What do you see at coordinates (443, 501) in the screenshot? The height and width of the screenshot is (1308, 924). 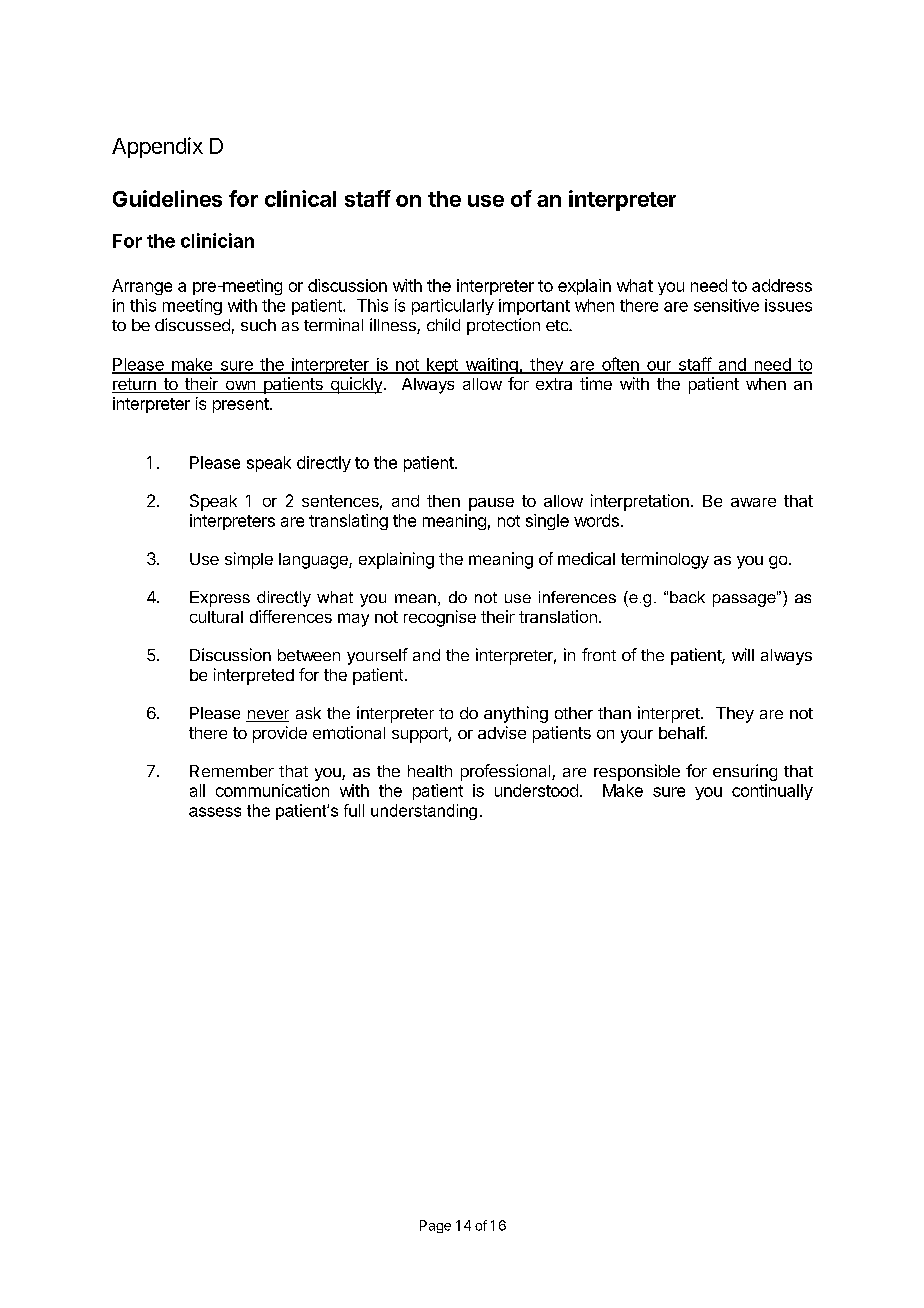 I see `then` at bounding box center [443, 501].
